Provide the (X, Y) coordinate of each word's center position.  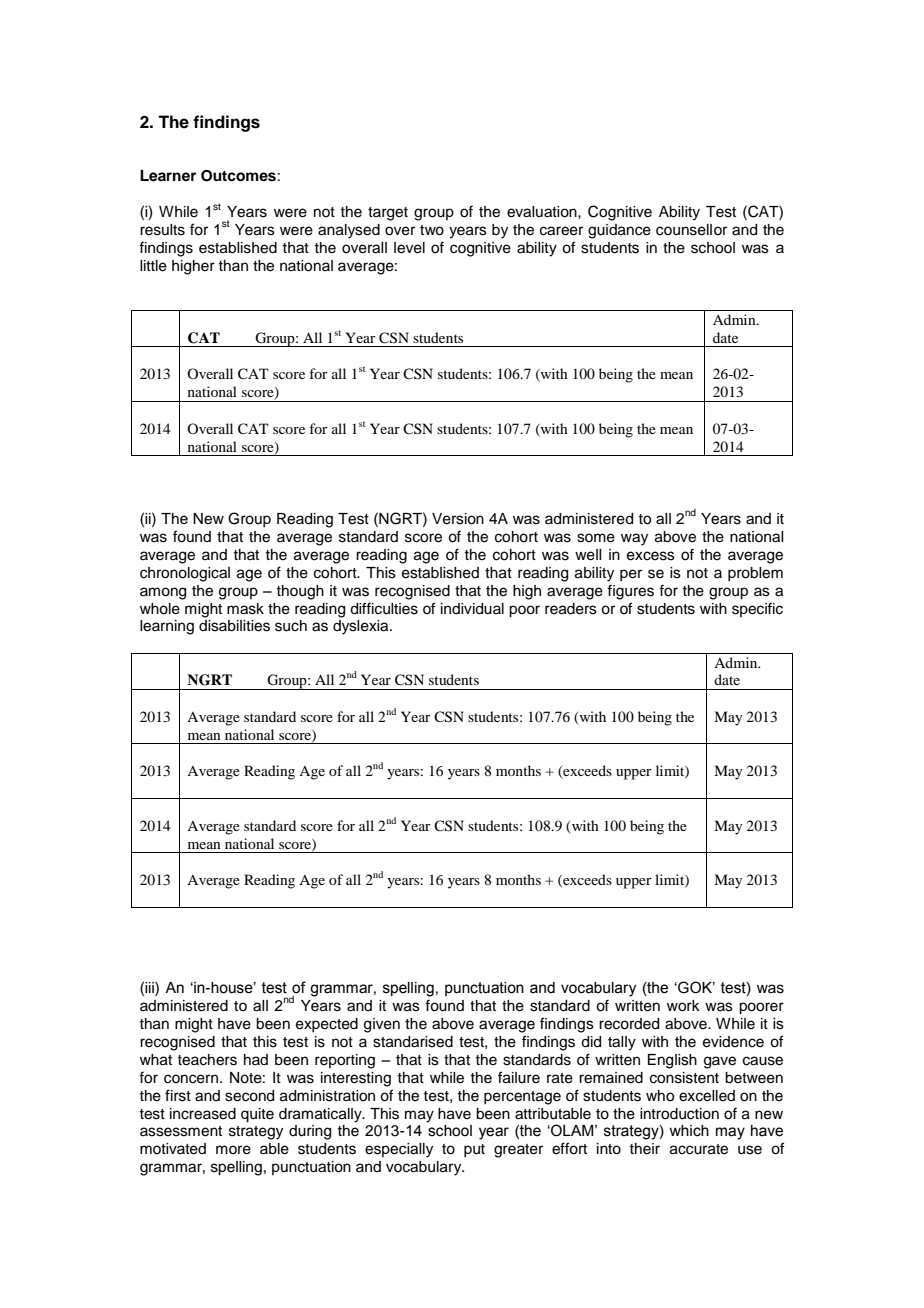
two (432, 230)
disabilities (234, 626)
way (634, 539)
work (683, 1006)
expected (327, 1025)
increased (203, 1114)
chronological (185, 574)
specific (757, 609)
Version (458, 519)
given (382, 1025)
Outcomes (238, 176)
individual (472, 609)
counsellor (691, 230)
